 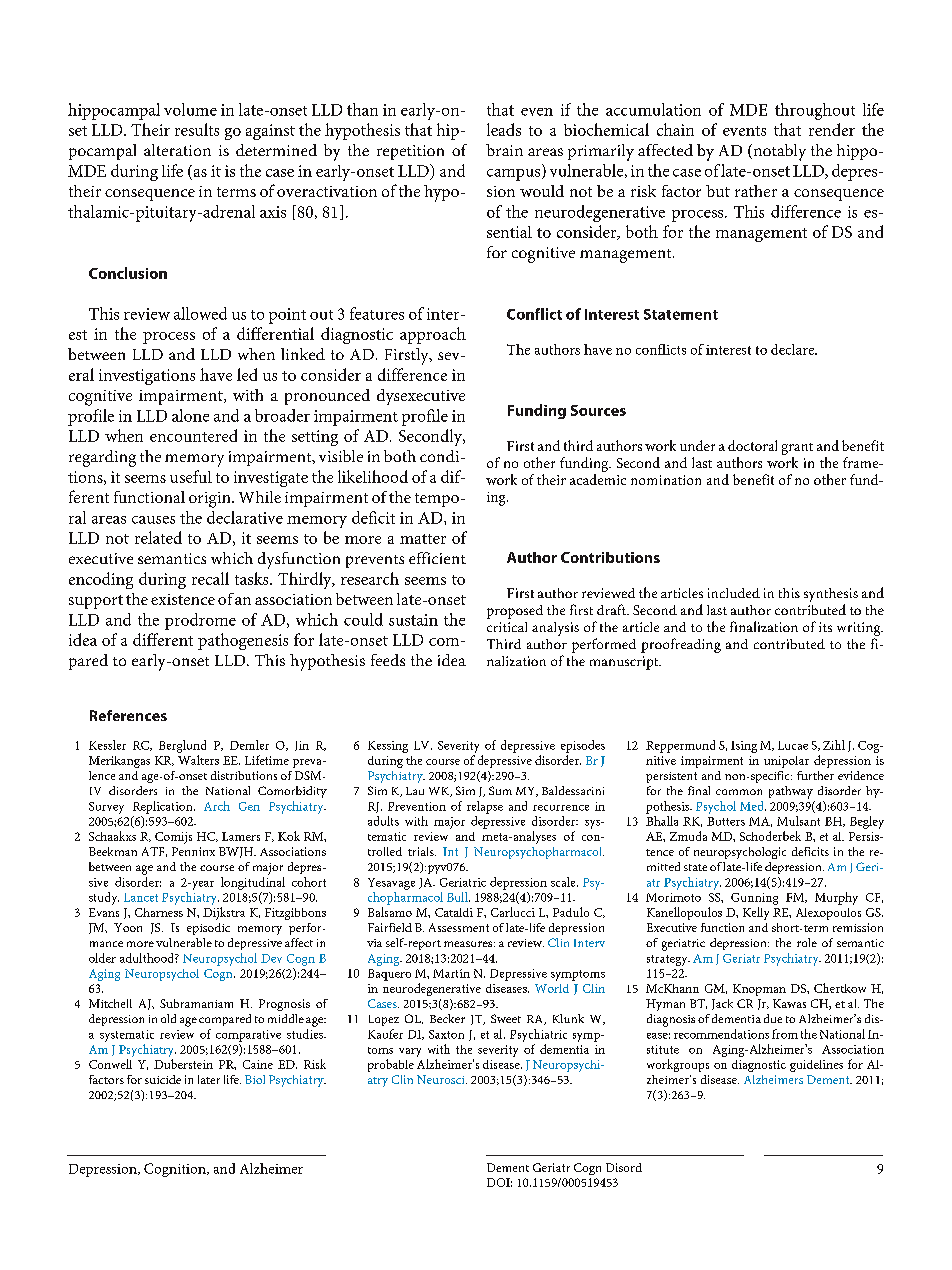 What do you see at coordinates (210, 578) in the document?
I see `recall` at bounding box center [210, 578].
